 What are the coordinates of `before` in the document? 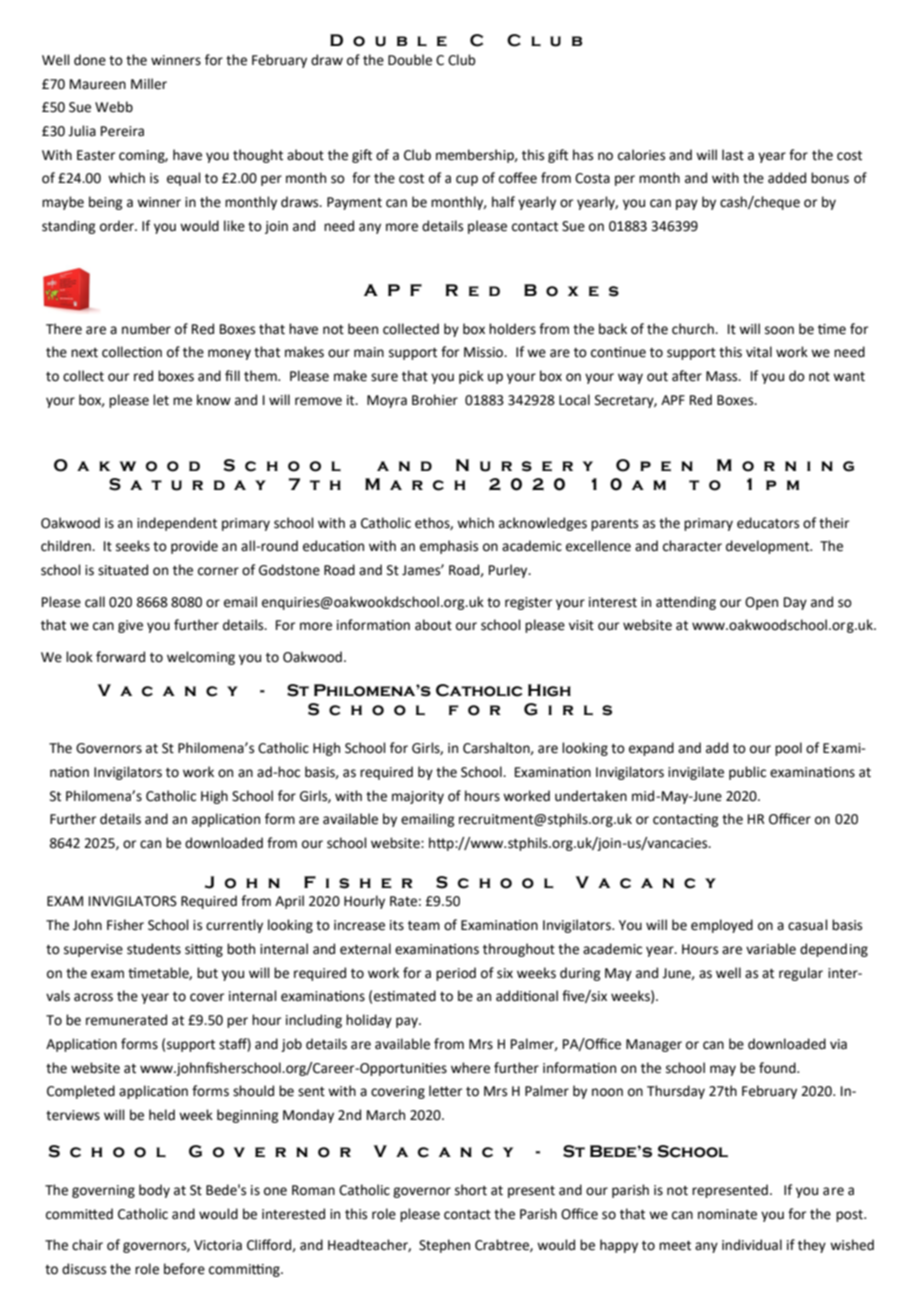 It's located at (184, 1269).
